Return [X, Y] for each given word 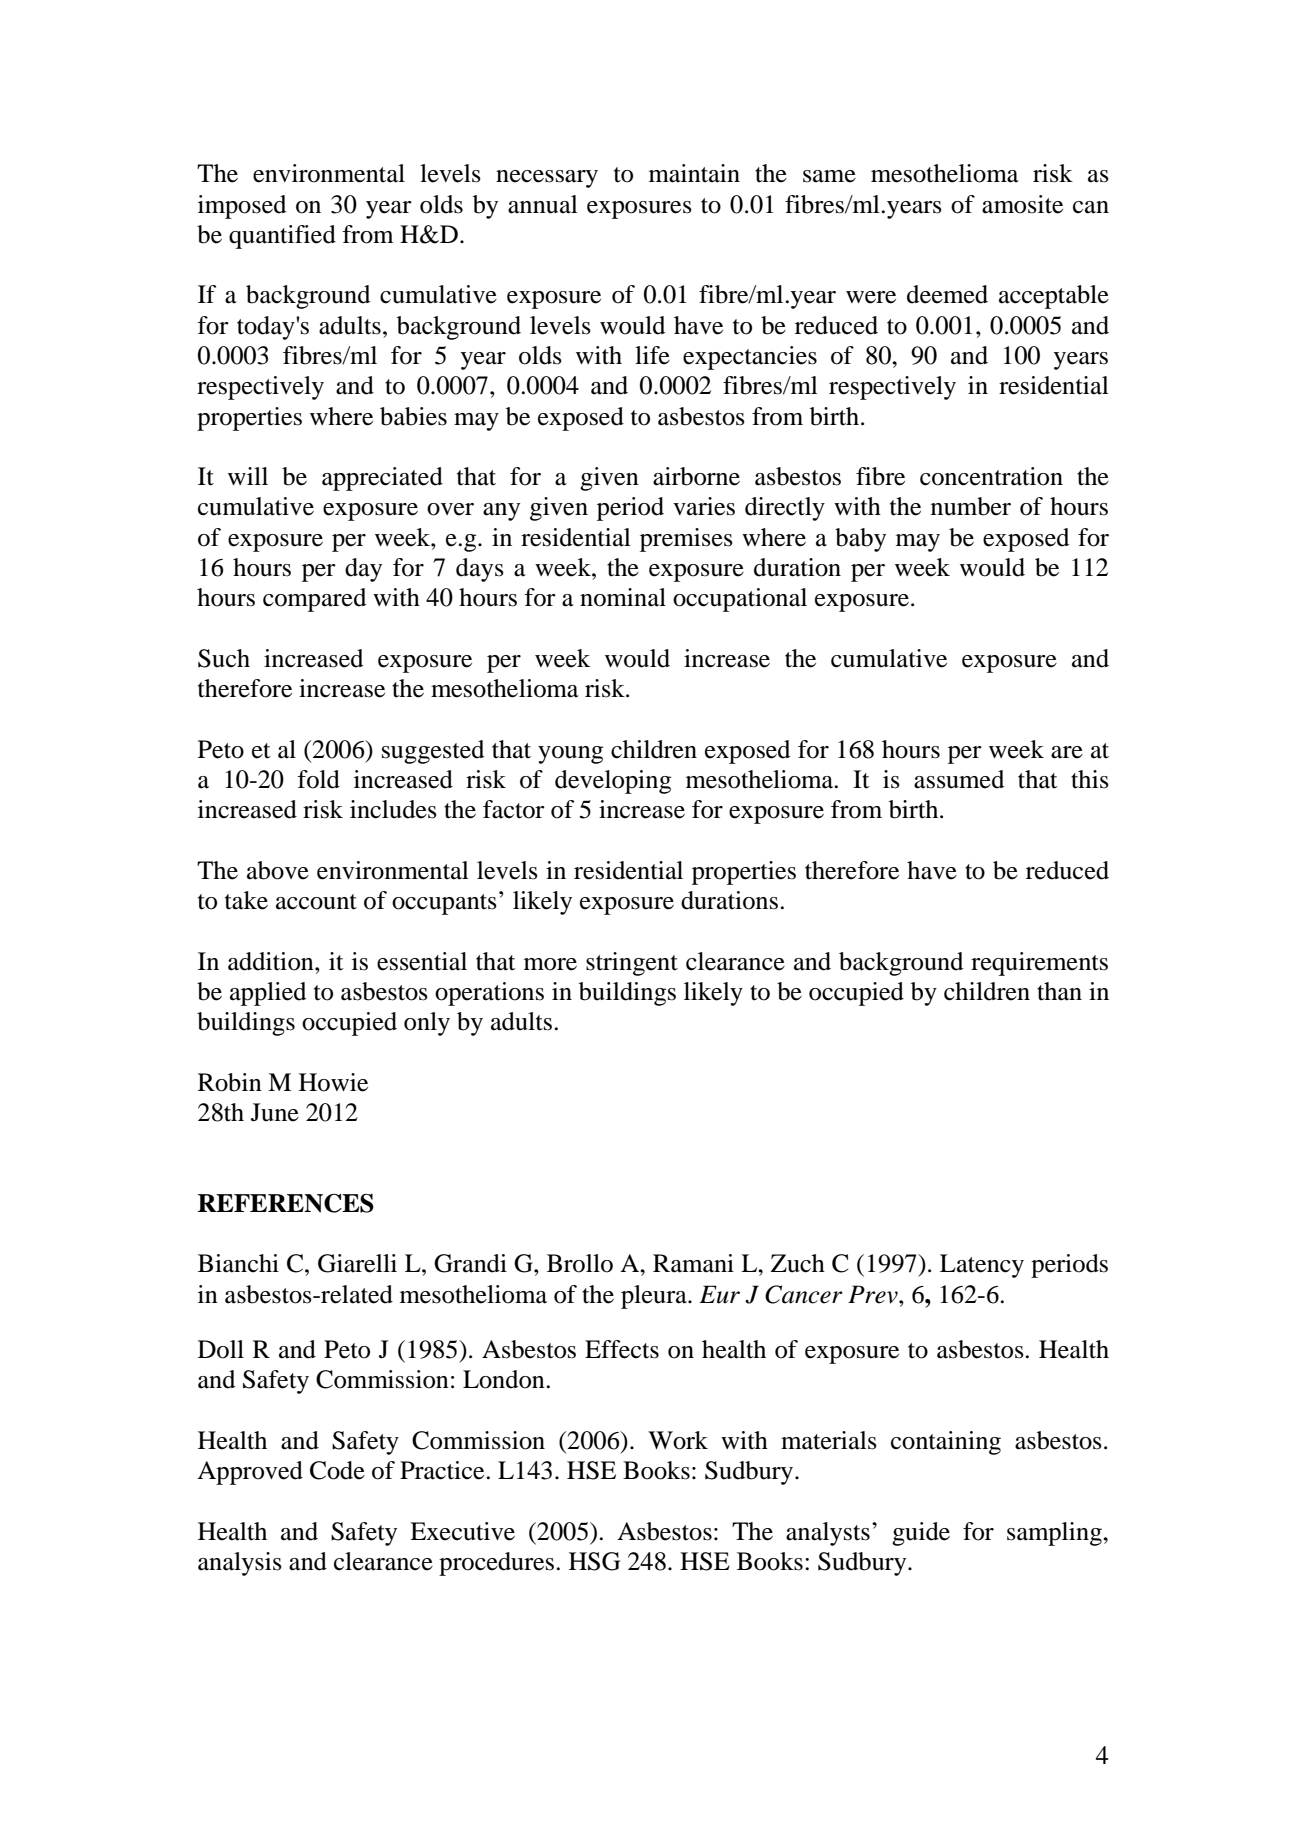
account [316, 902]
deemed [947, 294]
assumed [959, 779]
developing [613, 782]
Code [337, 1470]
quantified [282, 237]
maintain [694, 173]
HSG [594, 1561]
